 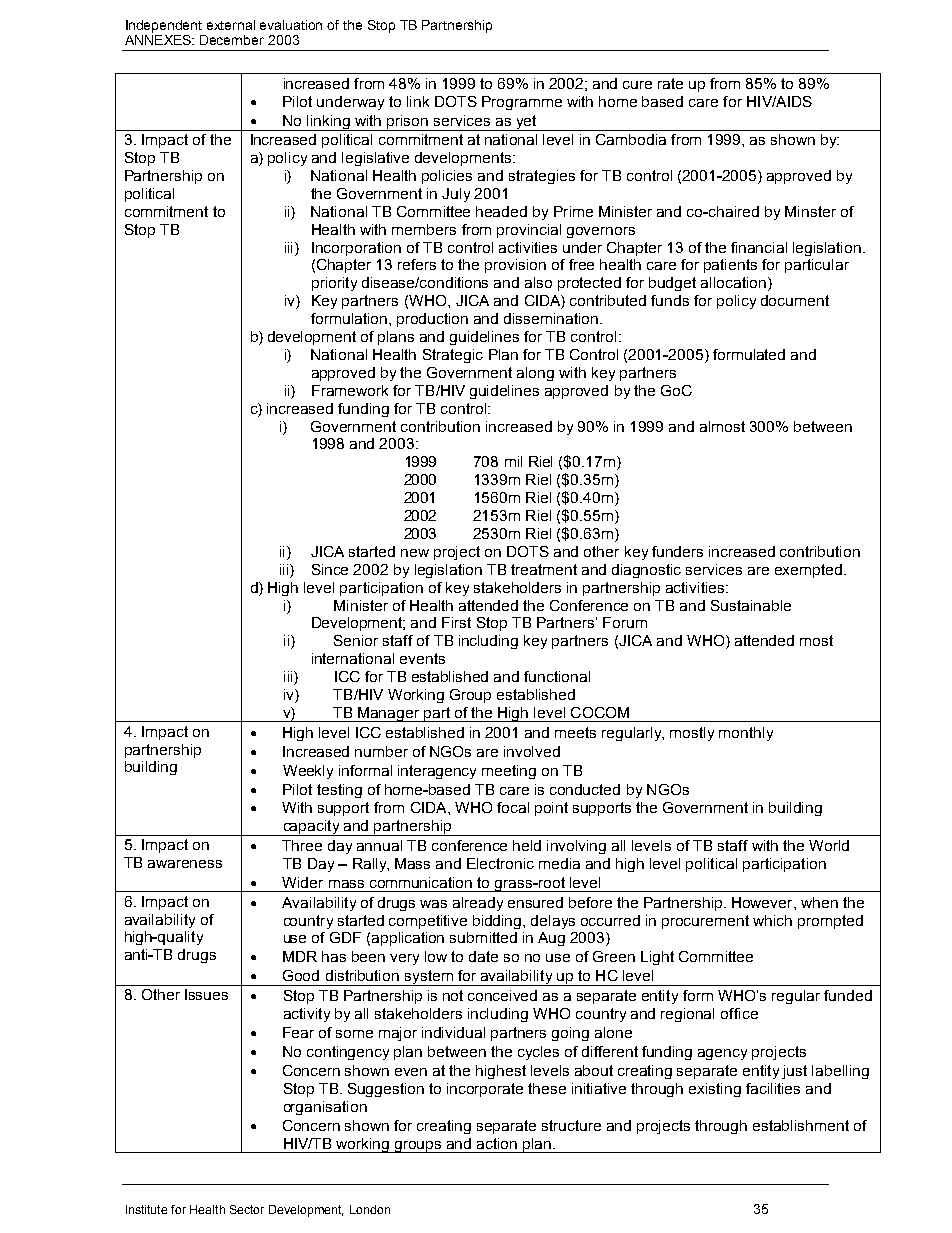 I want to click on Sector, so click(x=247, y=1209).
